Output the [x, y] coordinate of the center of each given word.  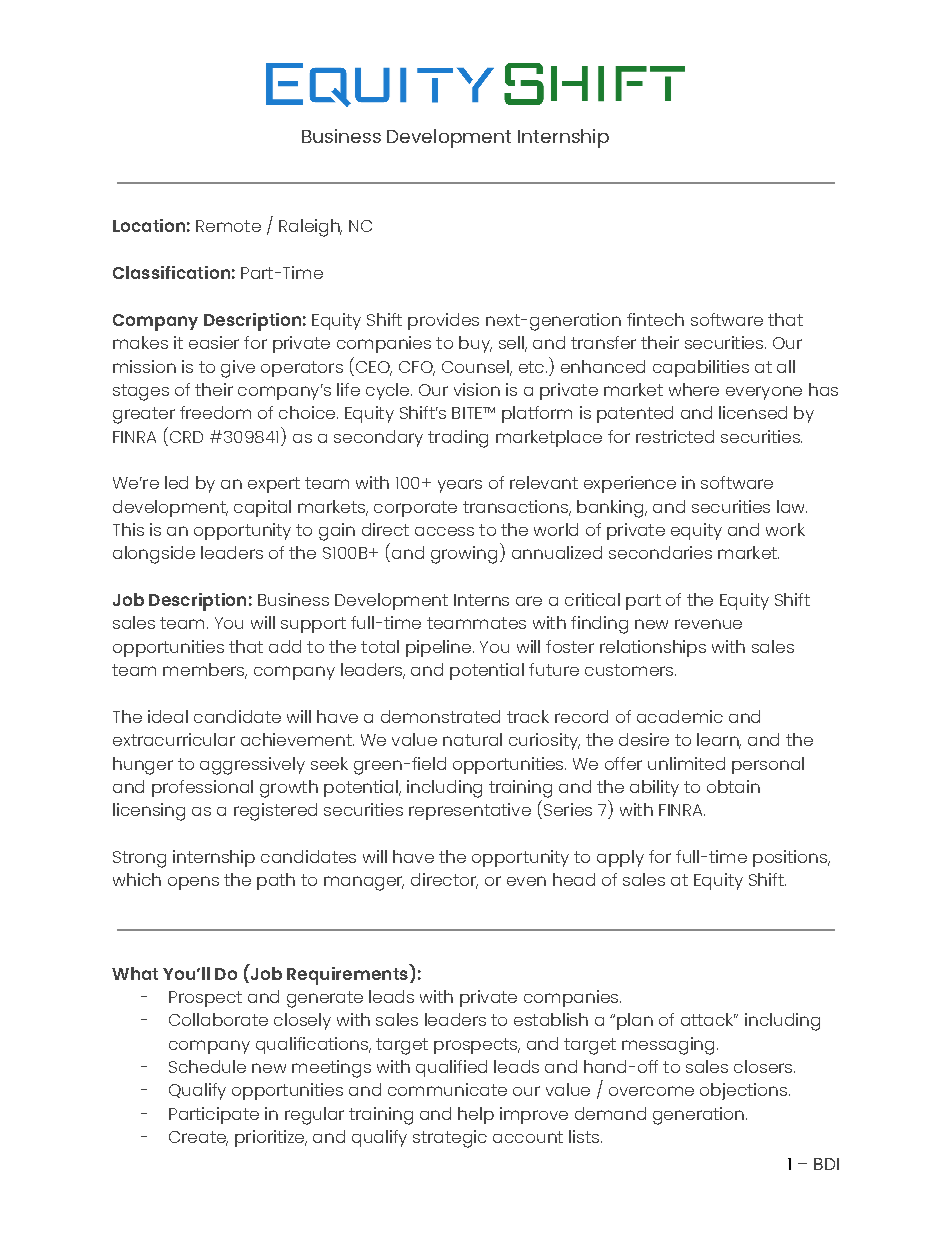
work [785, 529]
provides [443, 321]
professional [202, 788]
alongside [154, 555]
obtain [733, 786]
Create [198, 1138]
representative [470, 811]
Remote [228, 226]
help [476, 1115]
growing [464, 555]
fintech [655, 319]
